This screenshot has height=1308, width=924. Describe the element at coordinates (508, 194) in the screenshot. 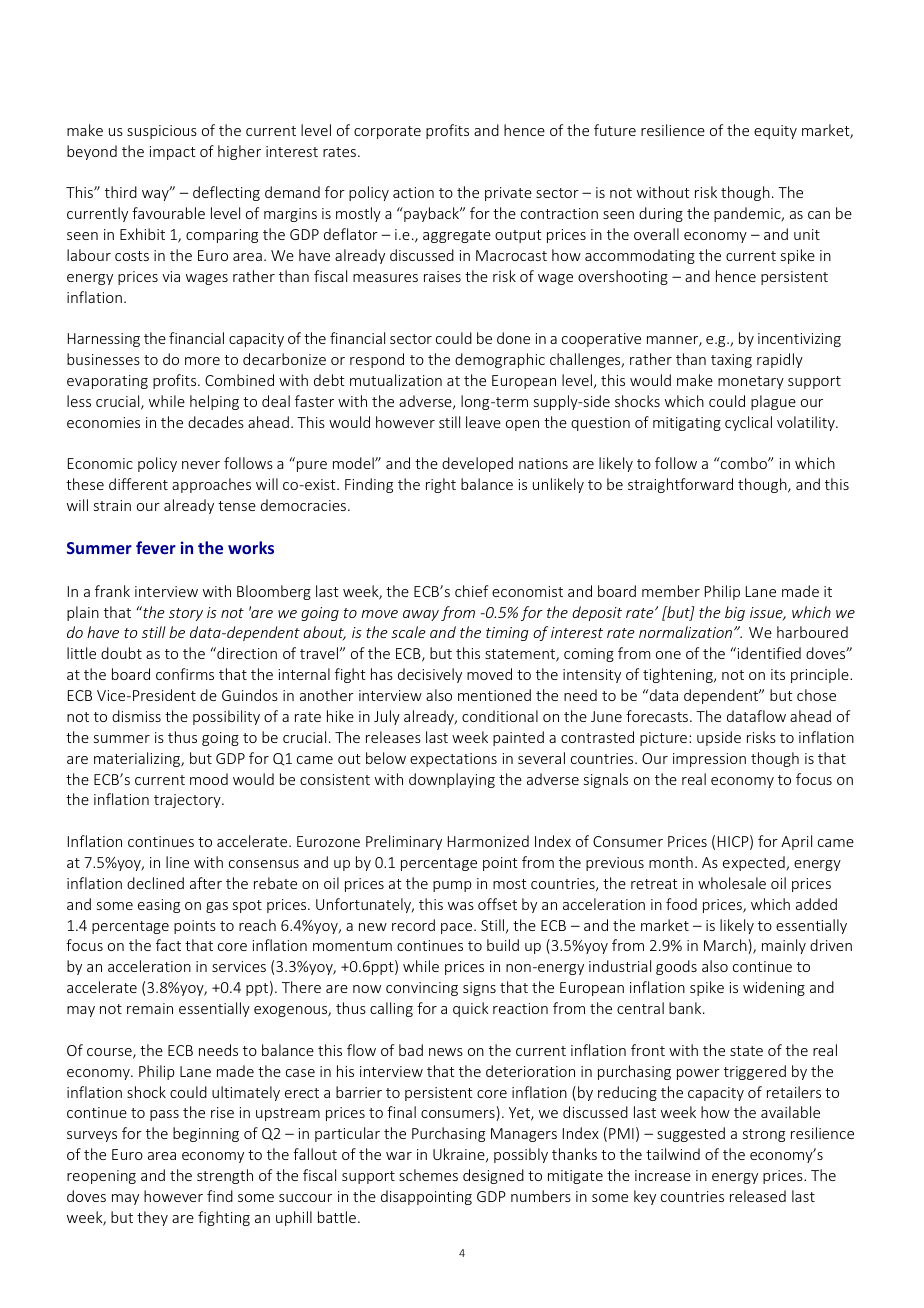

I see `private` at that location.
